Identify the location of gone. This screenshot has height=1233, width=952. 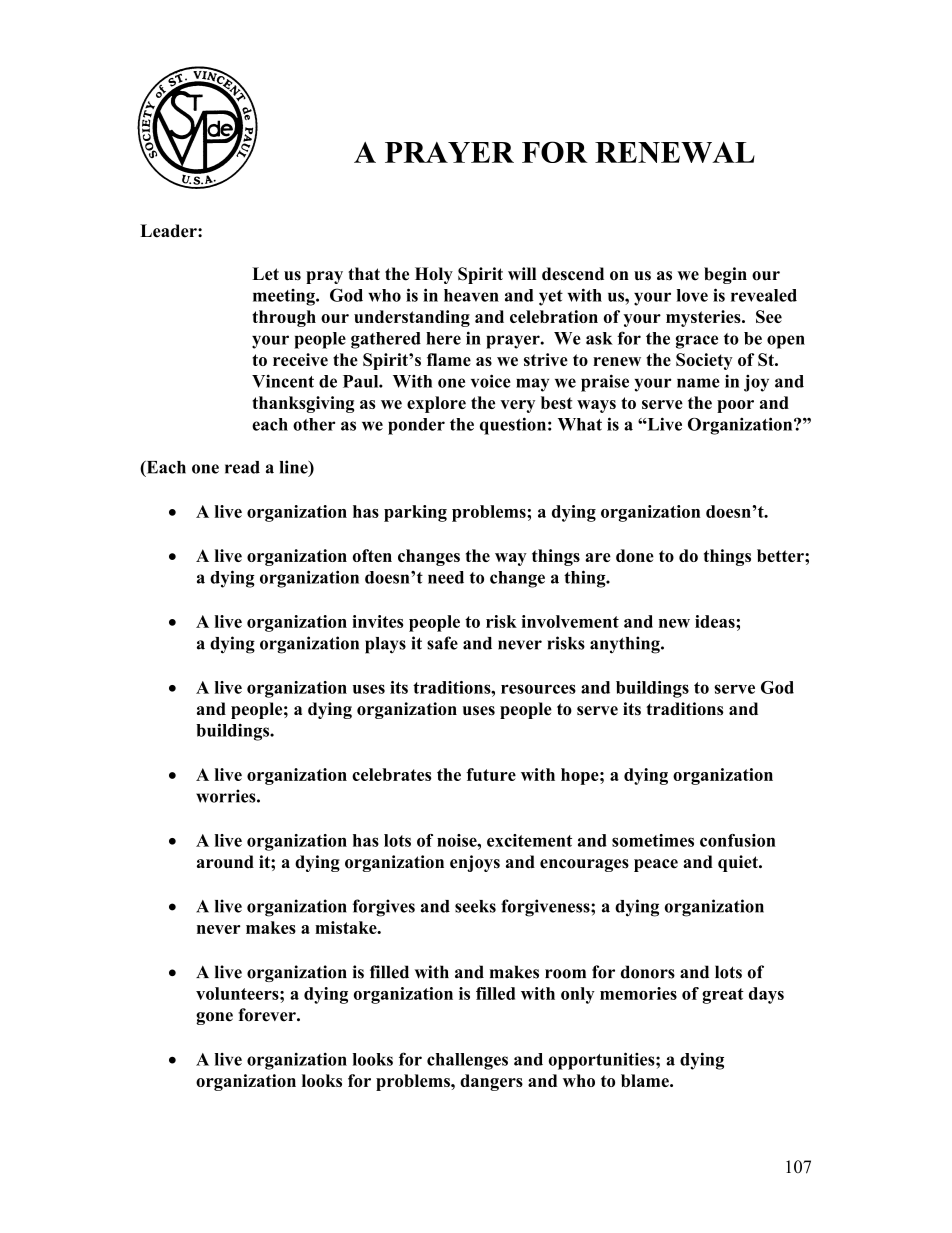
(214, 1018).
